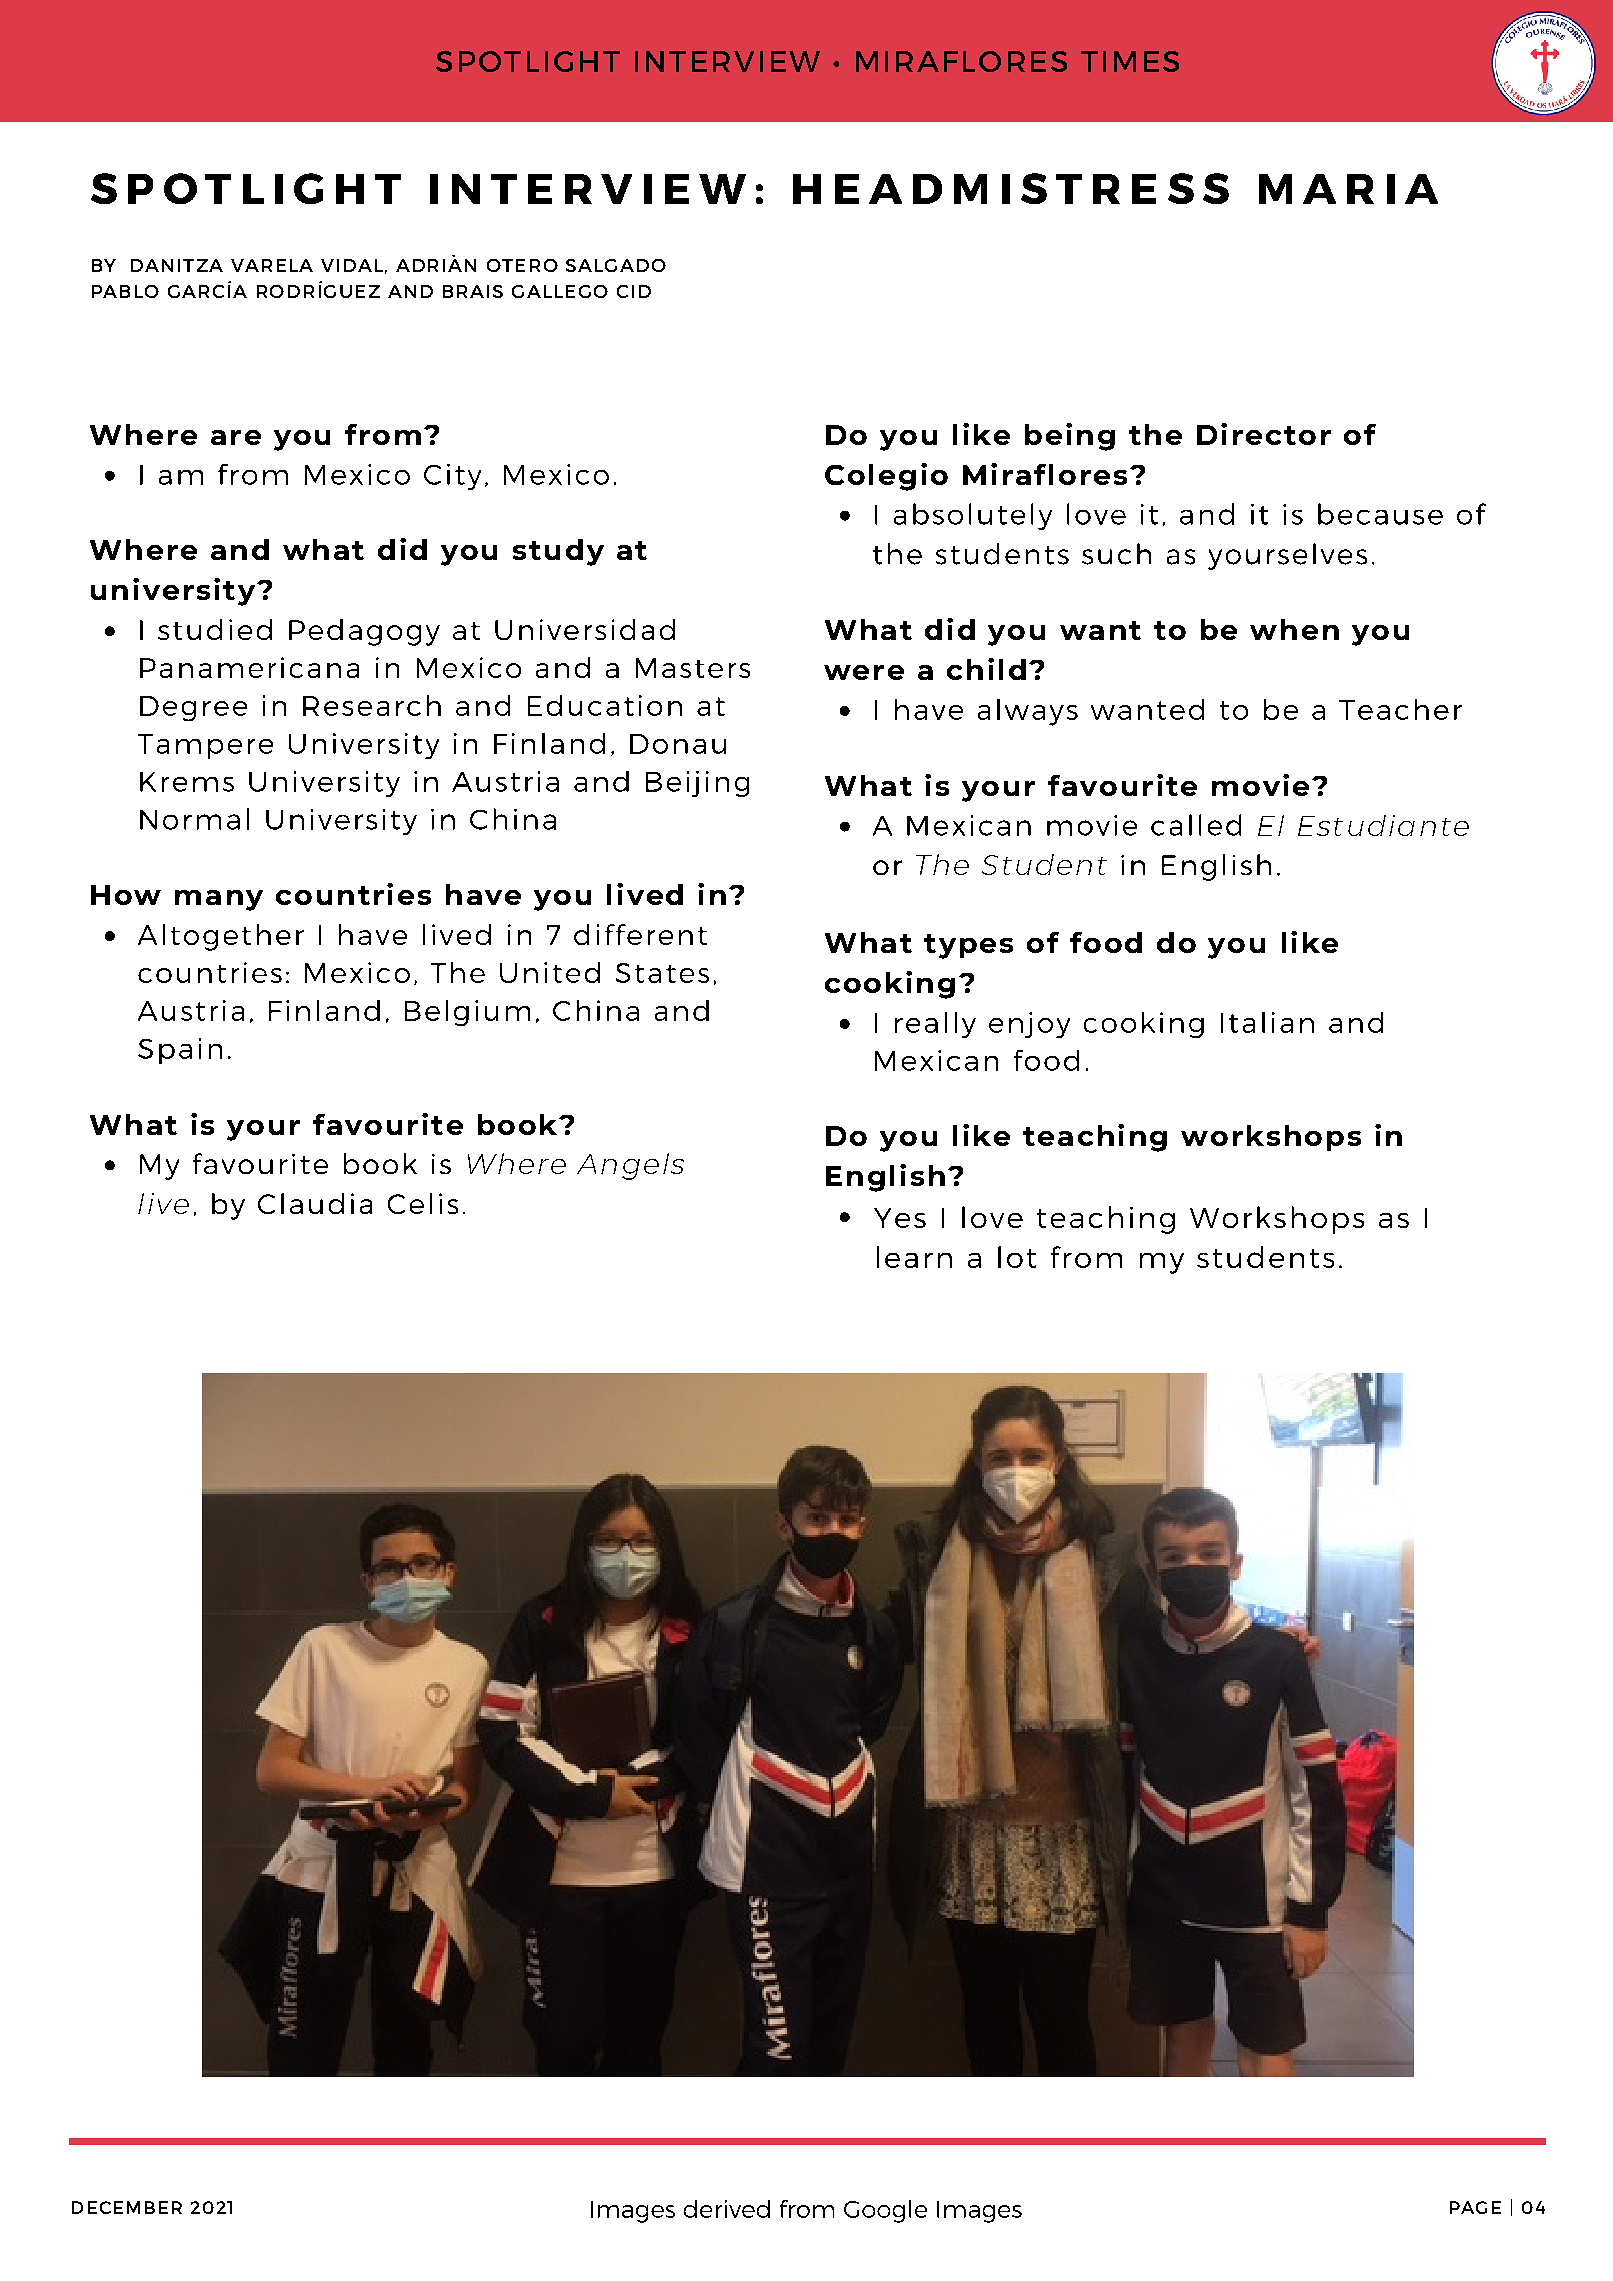 Image resolution: width=1613 pixels, height=2281 pixels. Describe the element at coordinates (315, 1203) in the screenshot. I see `Claudia` at that location.
